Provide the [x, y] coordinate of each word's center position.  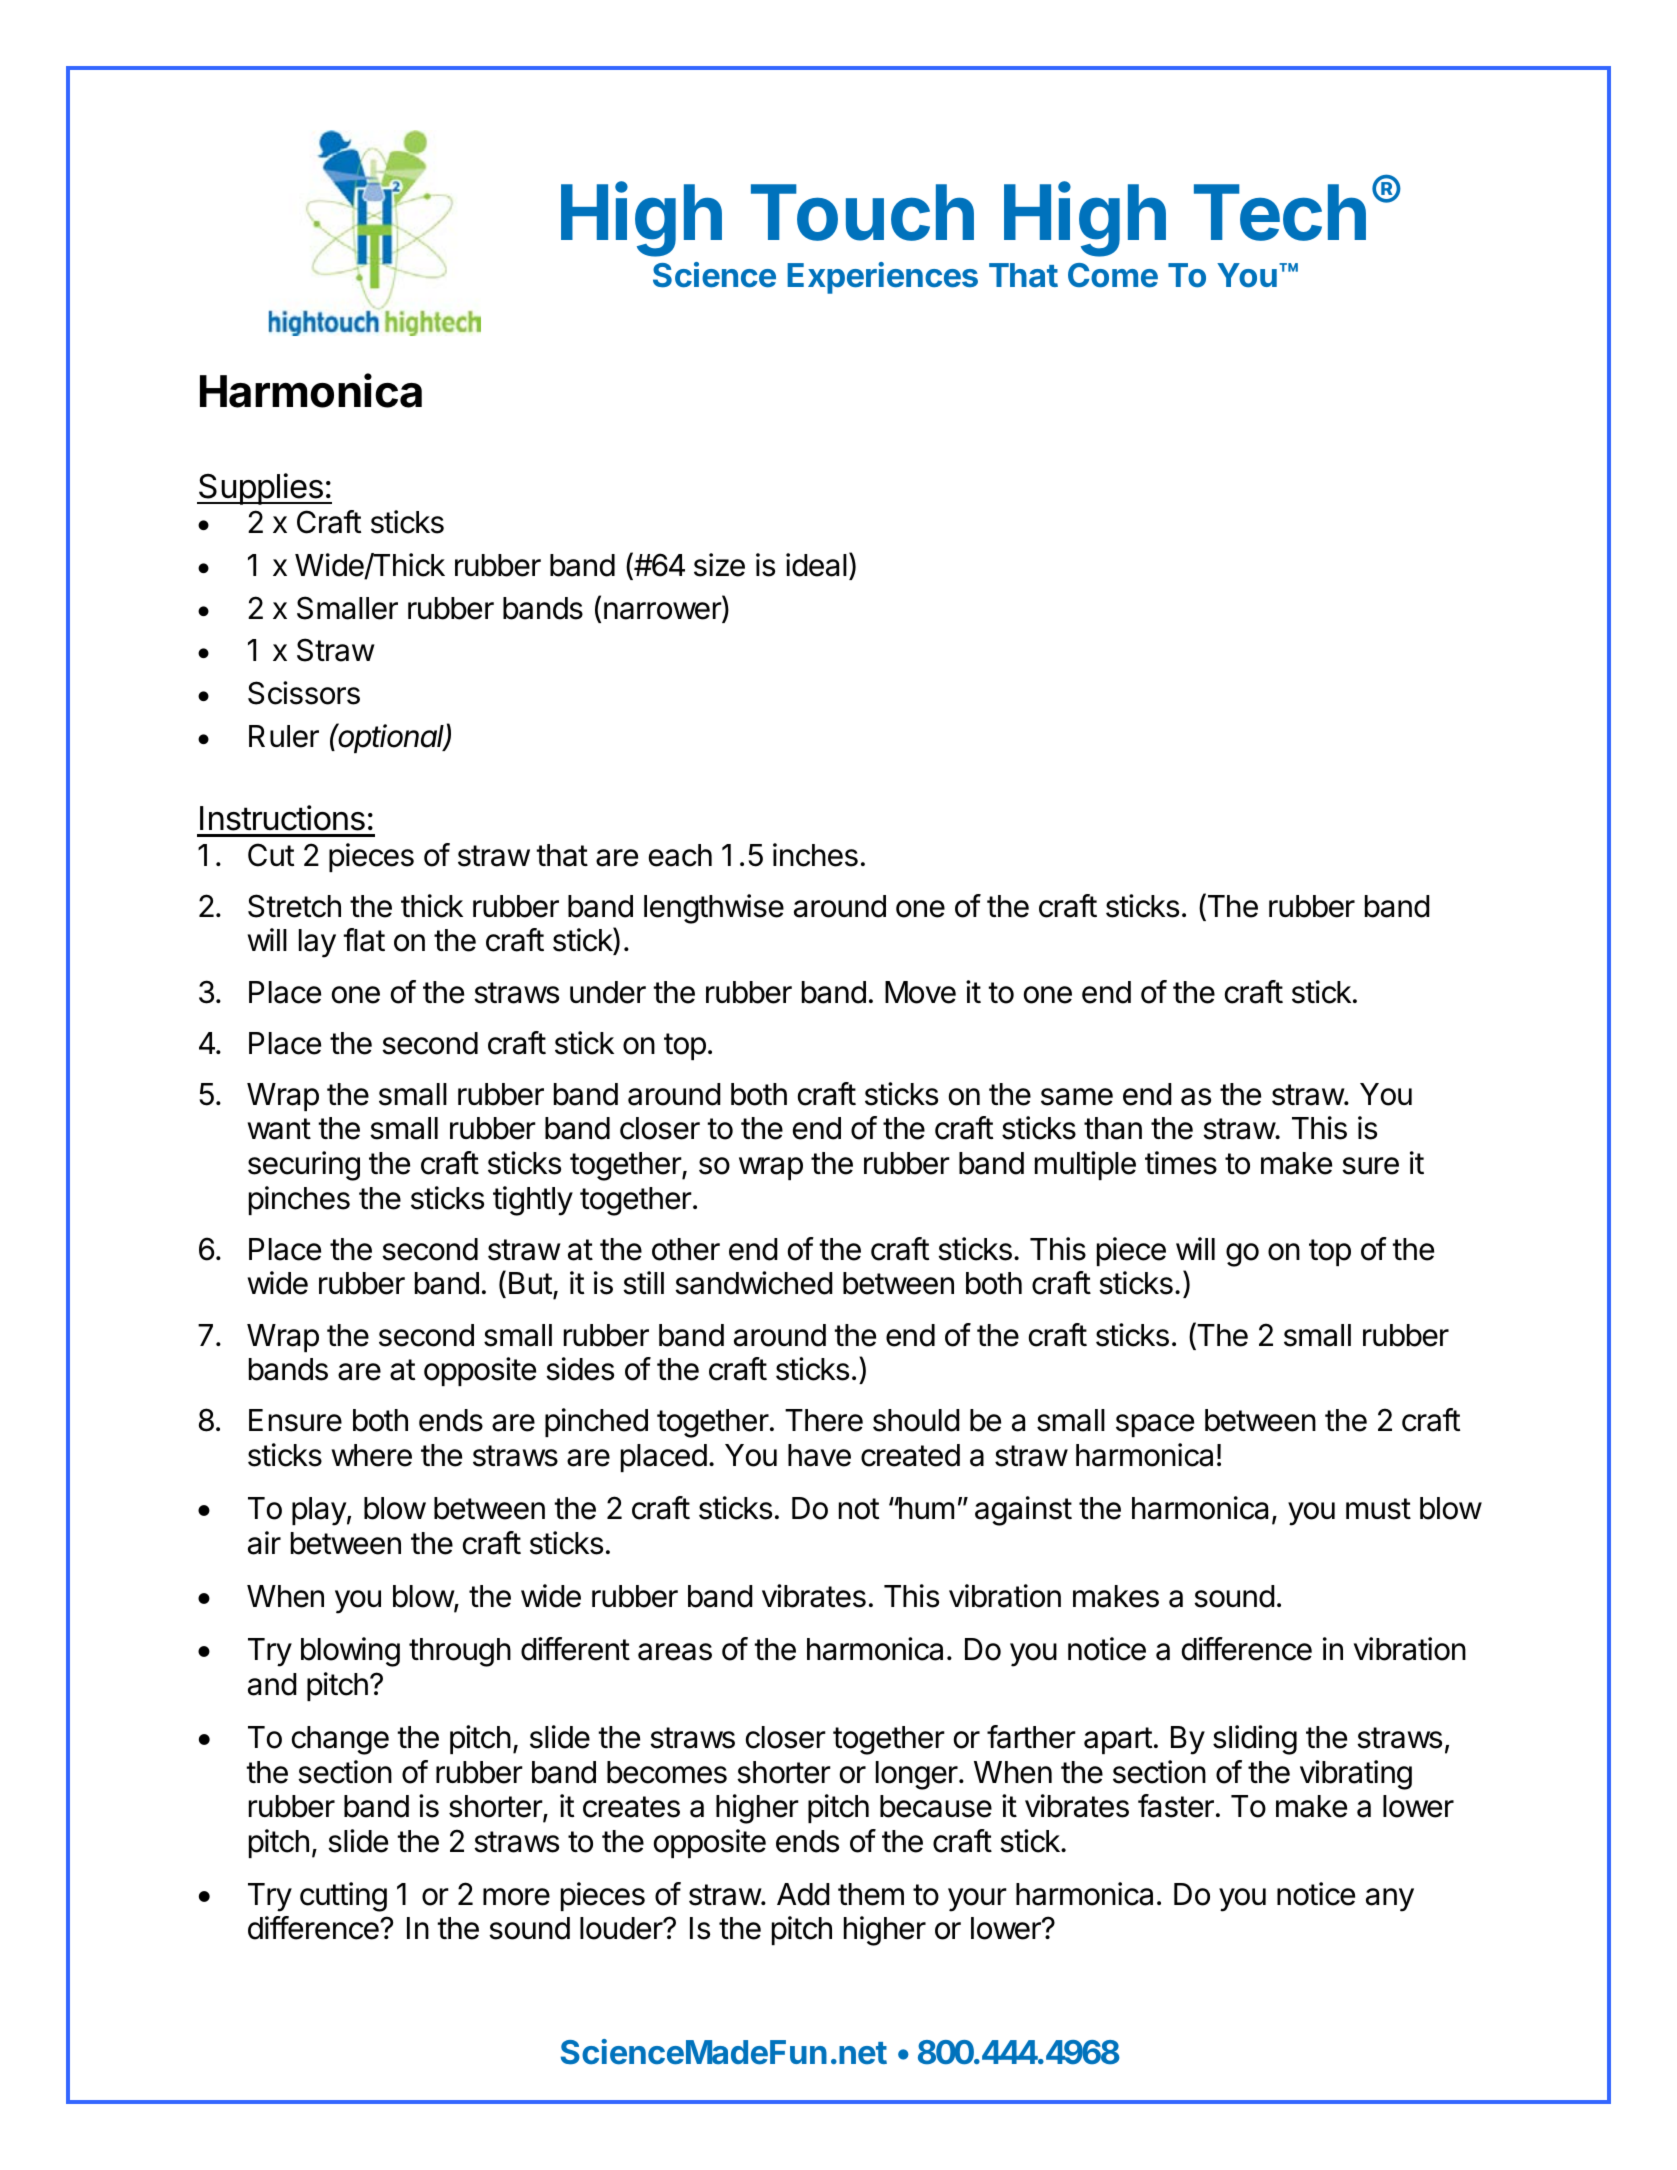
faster [1176, 1806]
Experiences [882, 278]
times [1181, 1163]
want [279, 1129]
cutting [343, 1897]
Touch [862, 212]
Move [920, 992]
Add [803, 1894]
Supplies [261, 489]
